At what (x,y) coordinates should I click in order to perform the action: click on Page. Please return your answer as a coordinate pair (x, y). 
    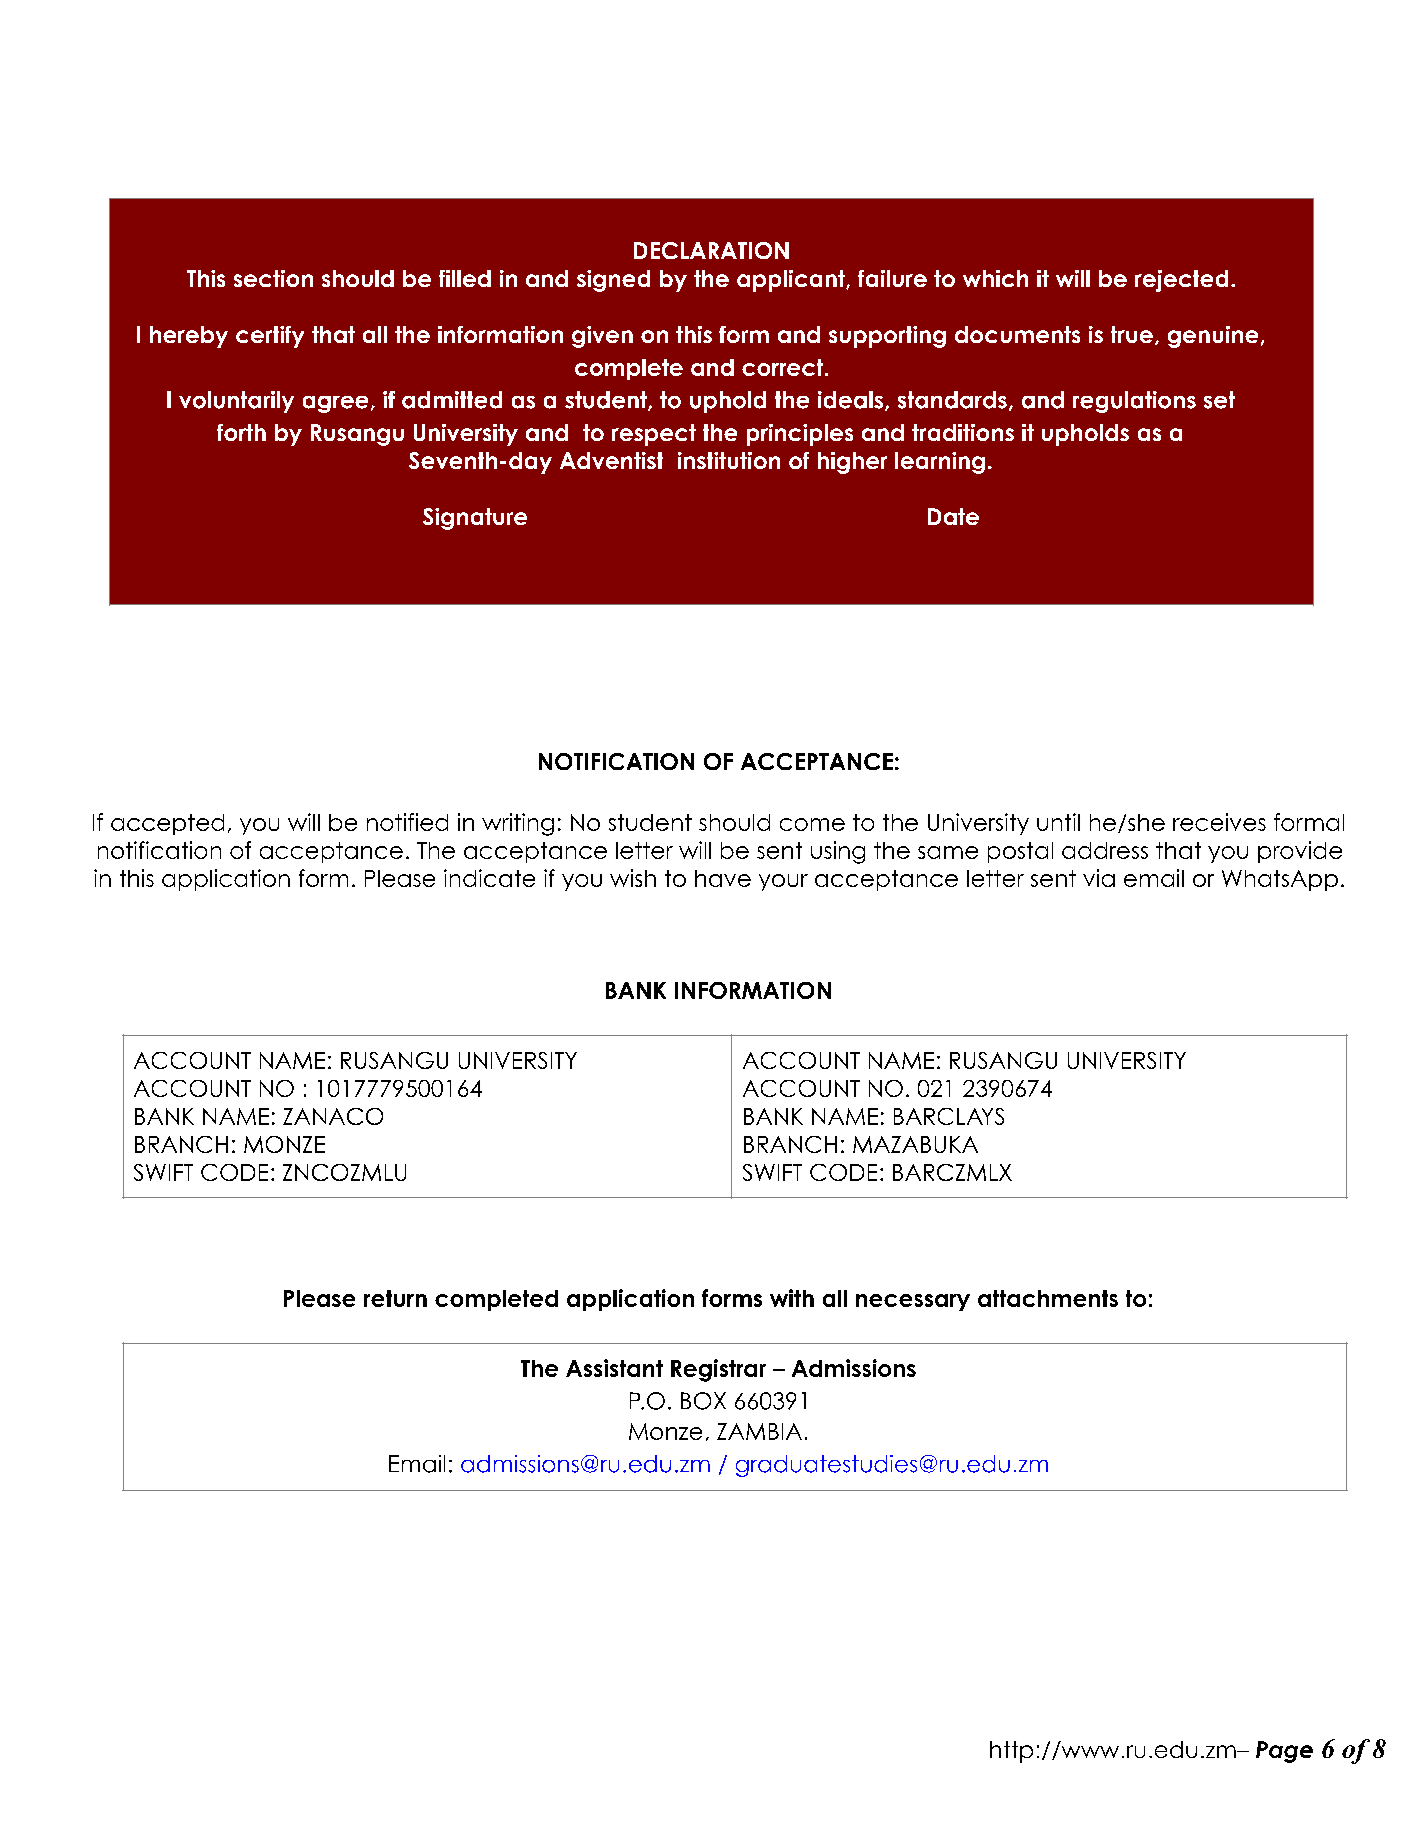
    Looking at the image, I should click on (1284, 1752).
